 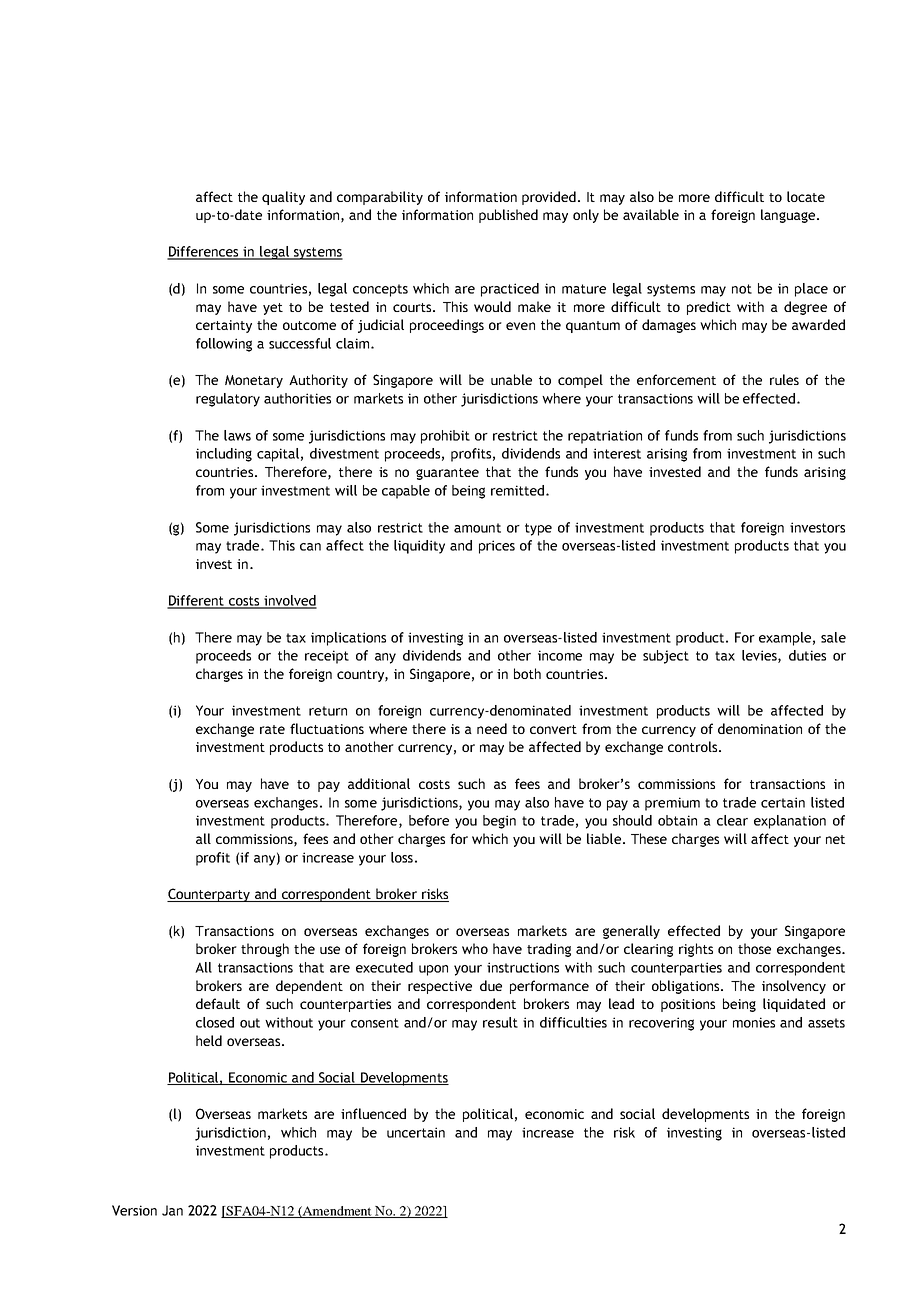 I want to click on Differences, so click(x=204, y=252).
